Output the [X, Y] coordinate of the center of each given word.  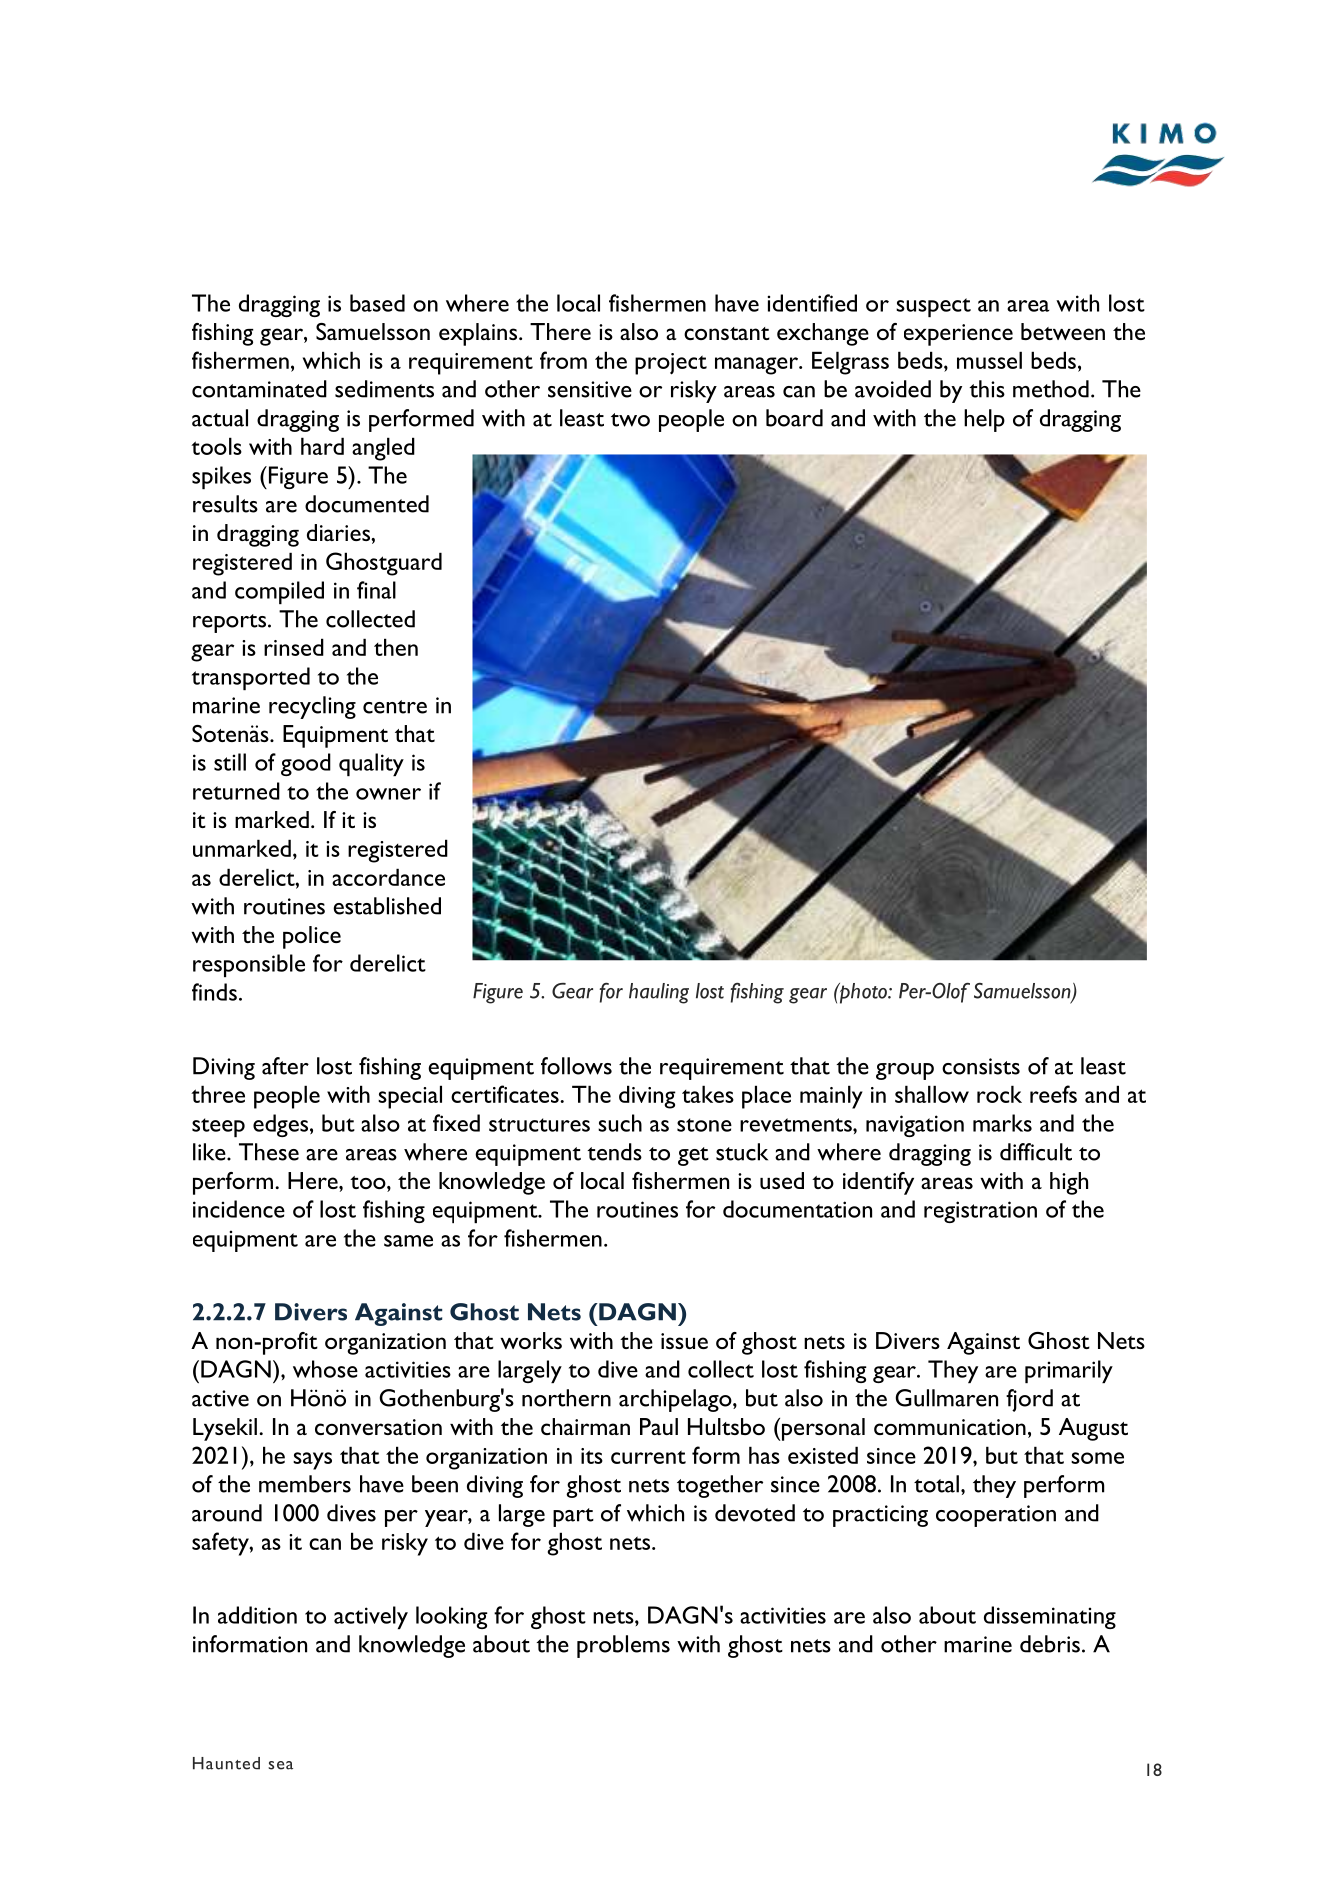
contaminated [259, 389]
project [671, 364]
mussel [989, 360]
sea [280, 1765]
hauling [659, 993]
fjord [1029, 1400]
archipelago [676, 1400]
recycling [312, 707]
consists [981, 1066]
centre [395, 707]
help [984, 420]
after [285, 1066]
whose [325, 1369]
